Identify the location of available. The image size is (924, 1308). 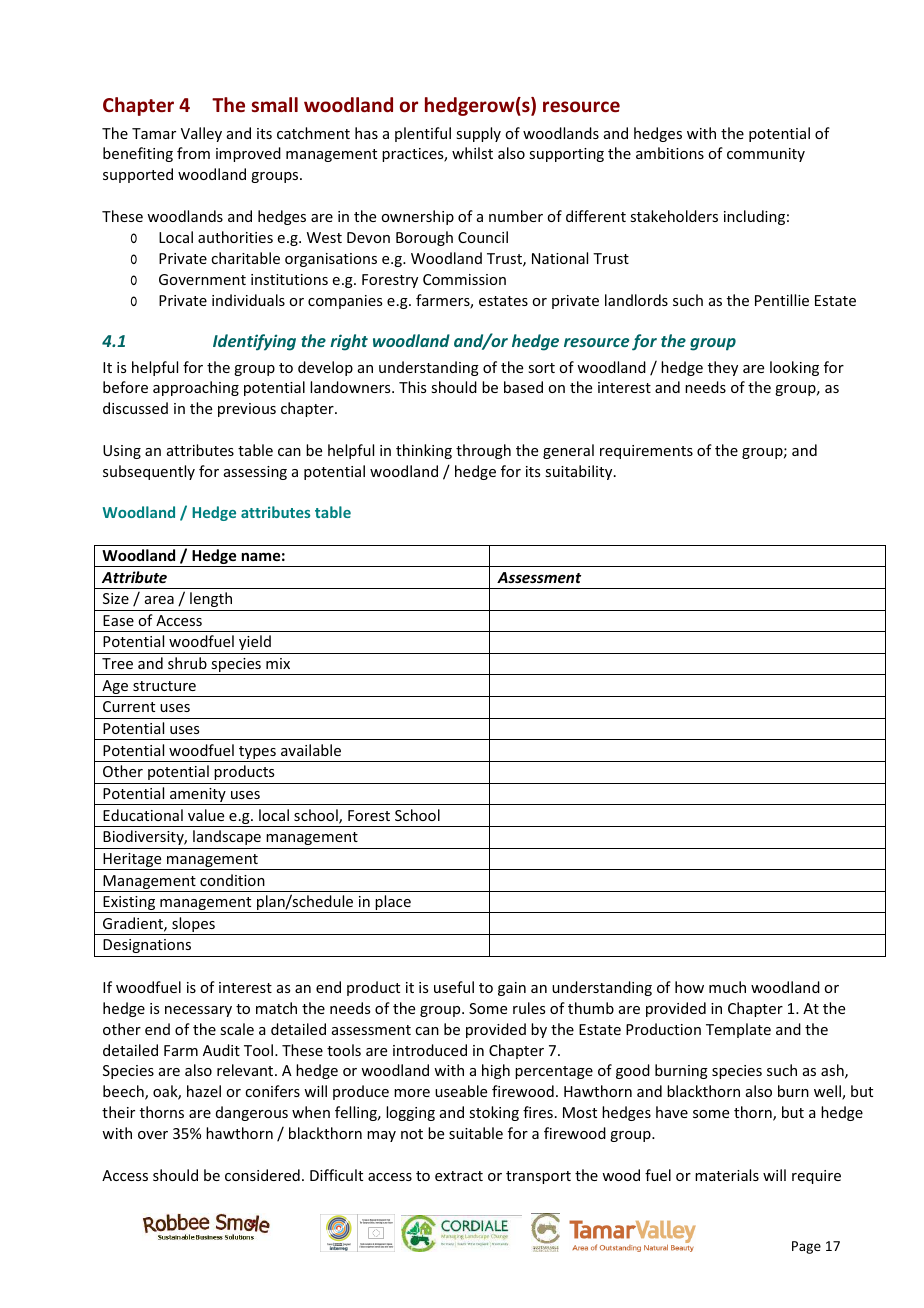
(311, 750).
